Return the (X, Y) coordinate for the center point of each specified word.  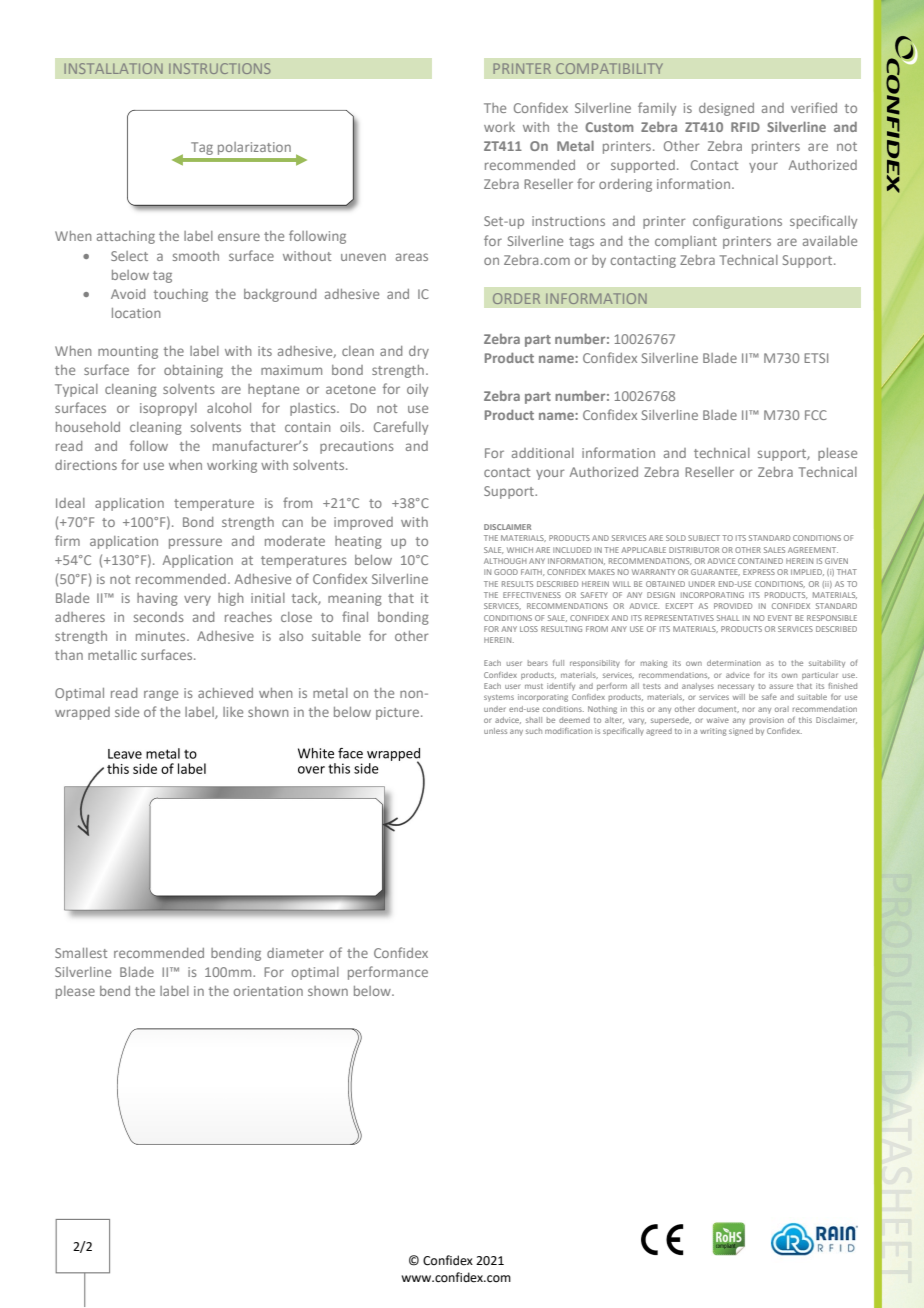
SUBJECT (704, 538)
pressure (195, 543)
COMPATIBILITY (609, 68)
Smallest (81, 953)
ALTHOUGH (505, 561)
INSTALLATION (114, 68)
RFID (745, 127)
